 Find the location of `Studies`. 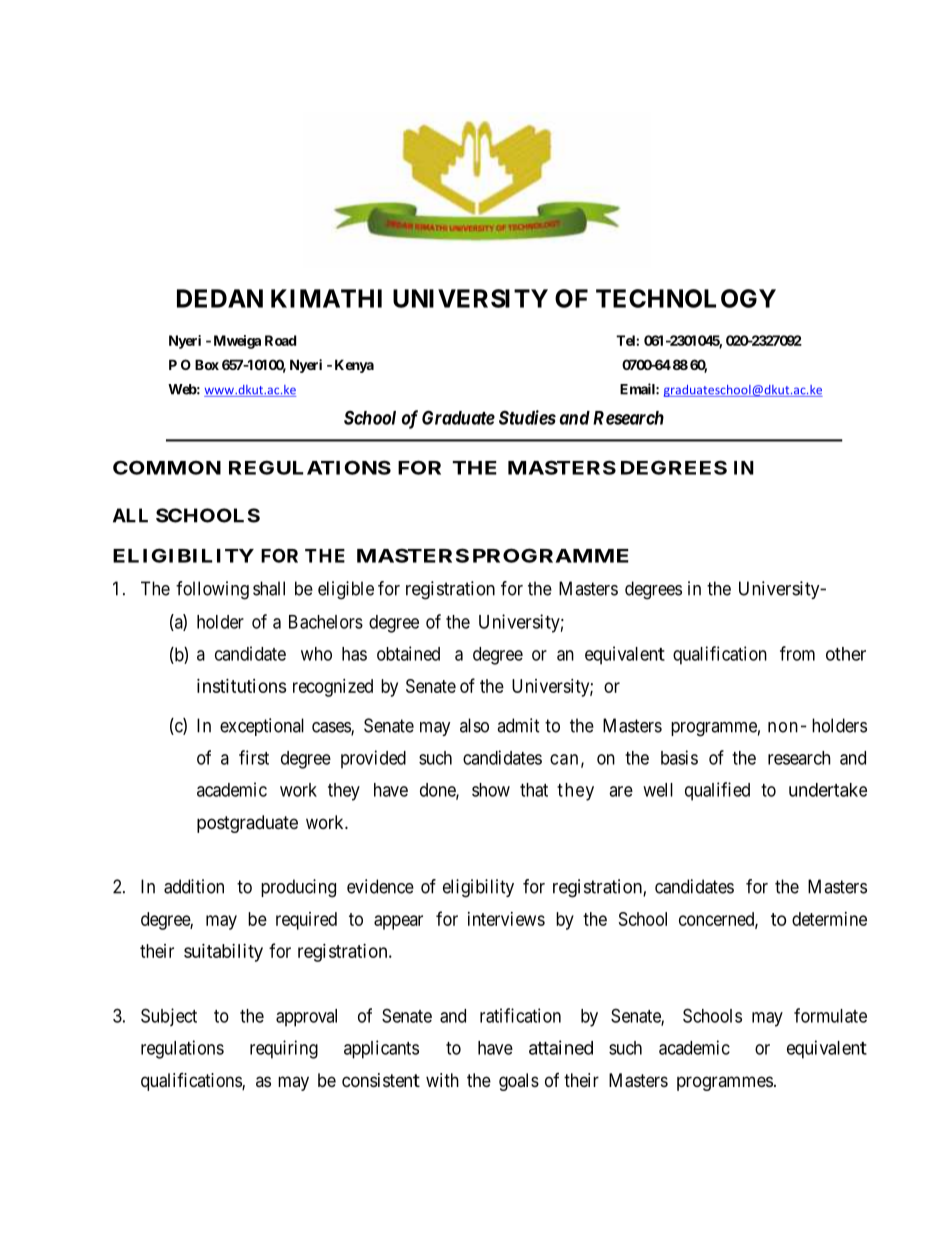

Studies is located at coordinates (527, 417).
